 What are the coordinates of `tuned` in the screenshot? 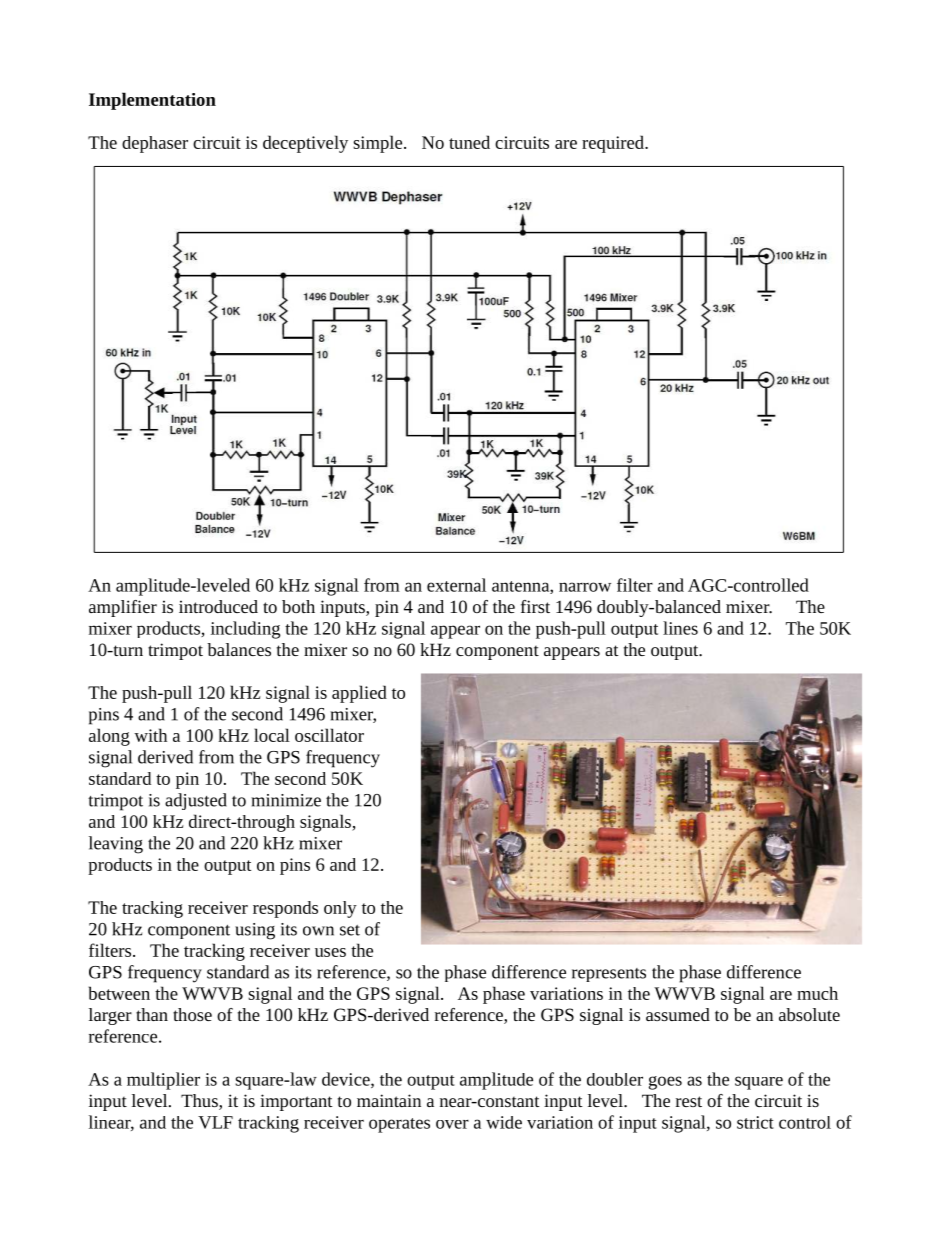 It's located at (469, 142).
